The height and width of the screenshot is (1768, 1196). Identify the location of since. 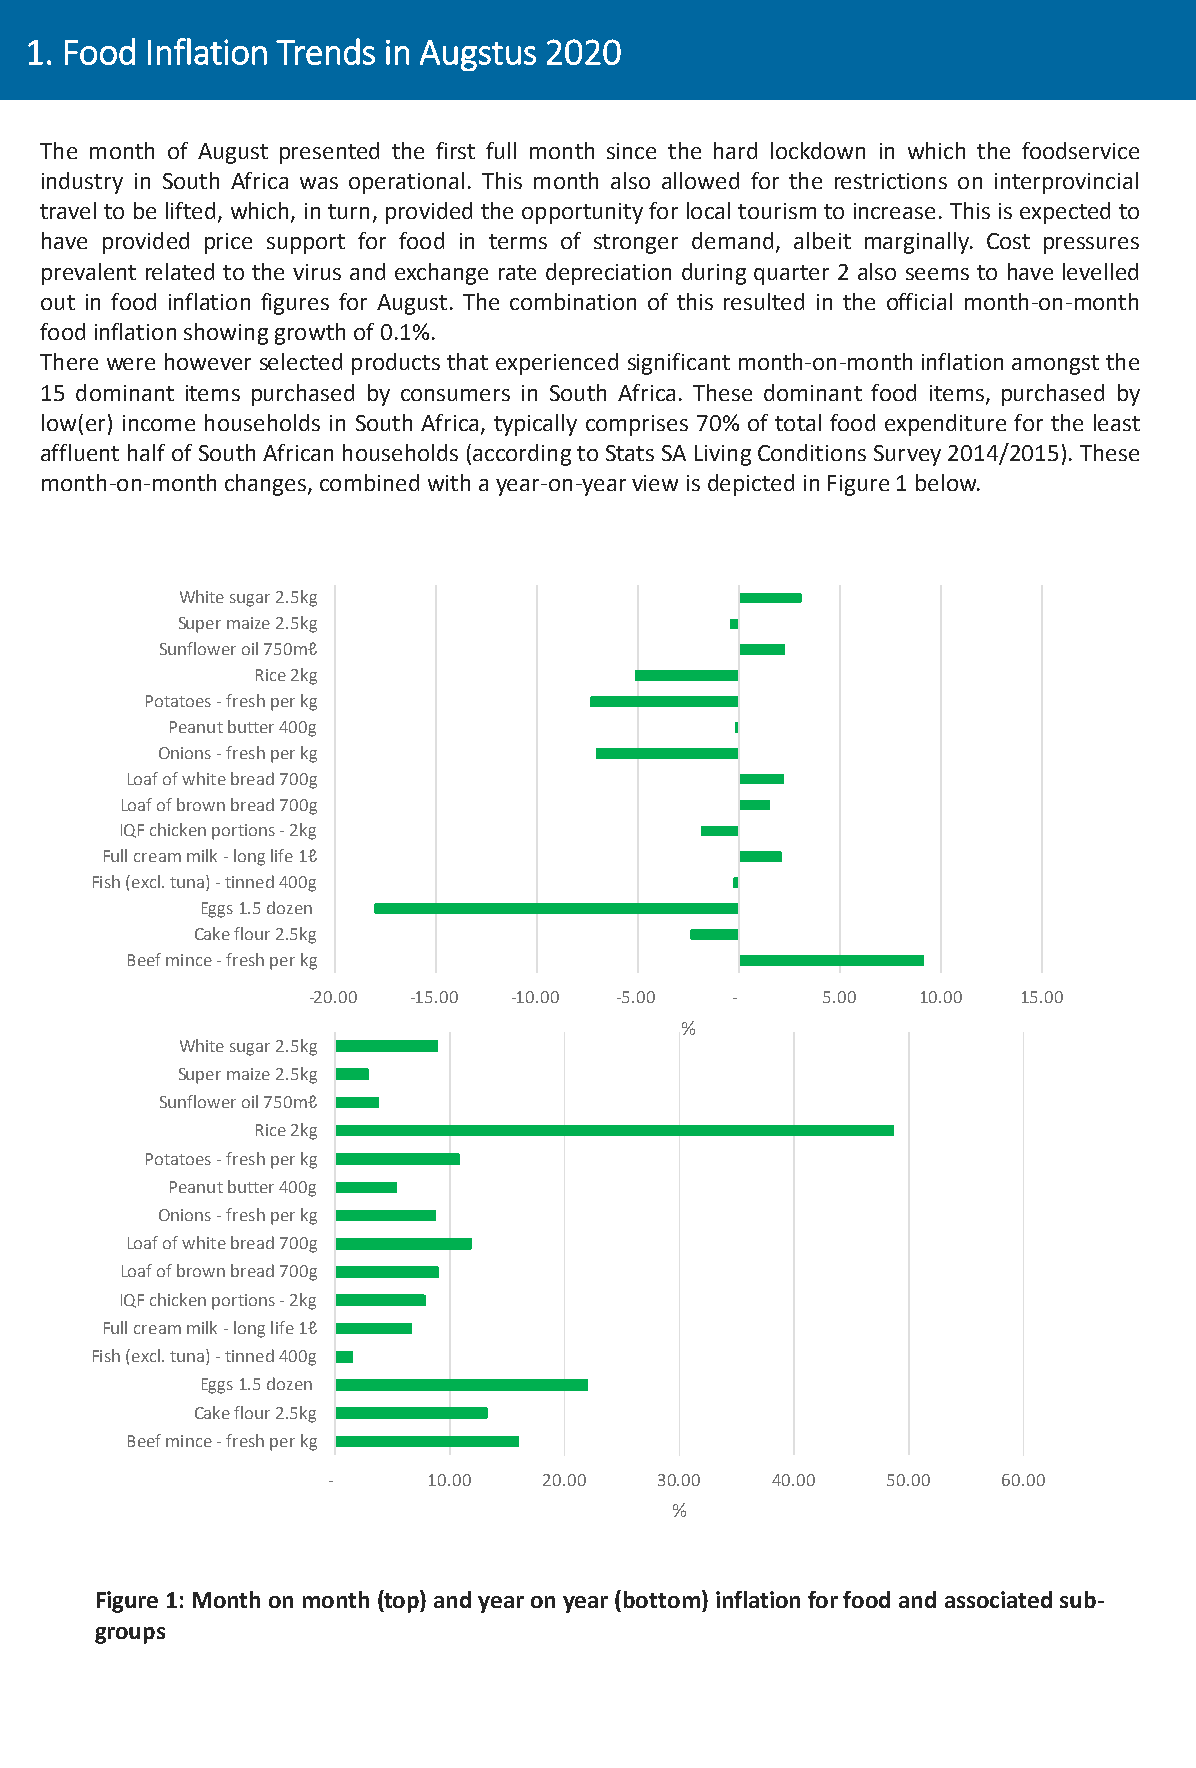
(631, 151).
